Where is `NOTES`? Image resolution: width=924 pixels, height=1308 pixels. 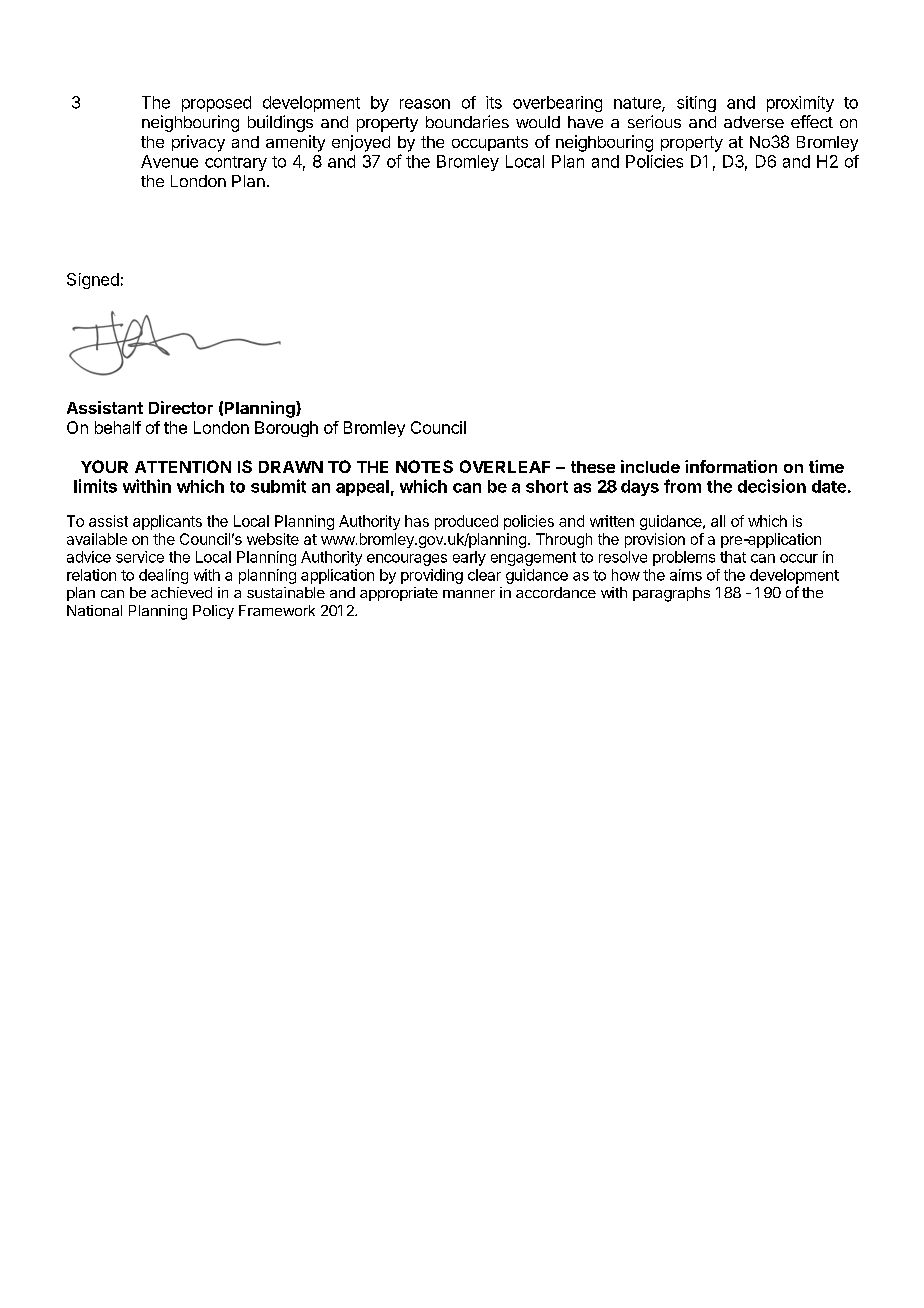 NOTES is located at coordinates (424, 466).
